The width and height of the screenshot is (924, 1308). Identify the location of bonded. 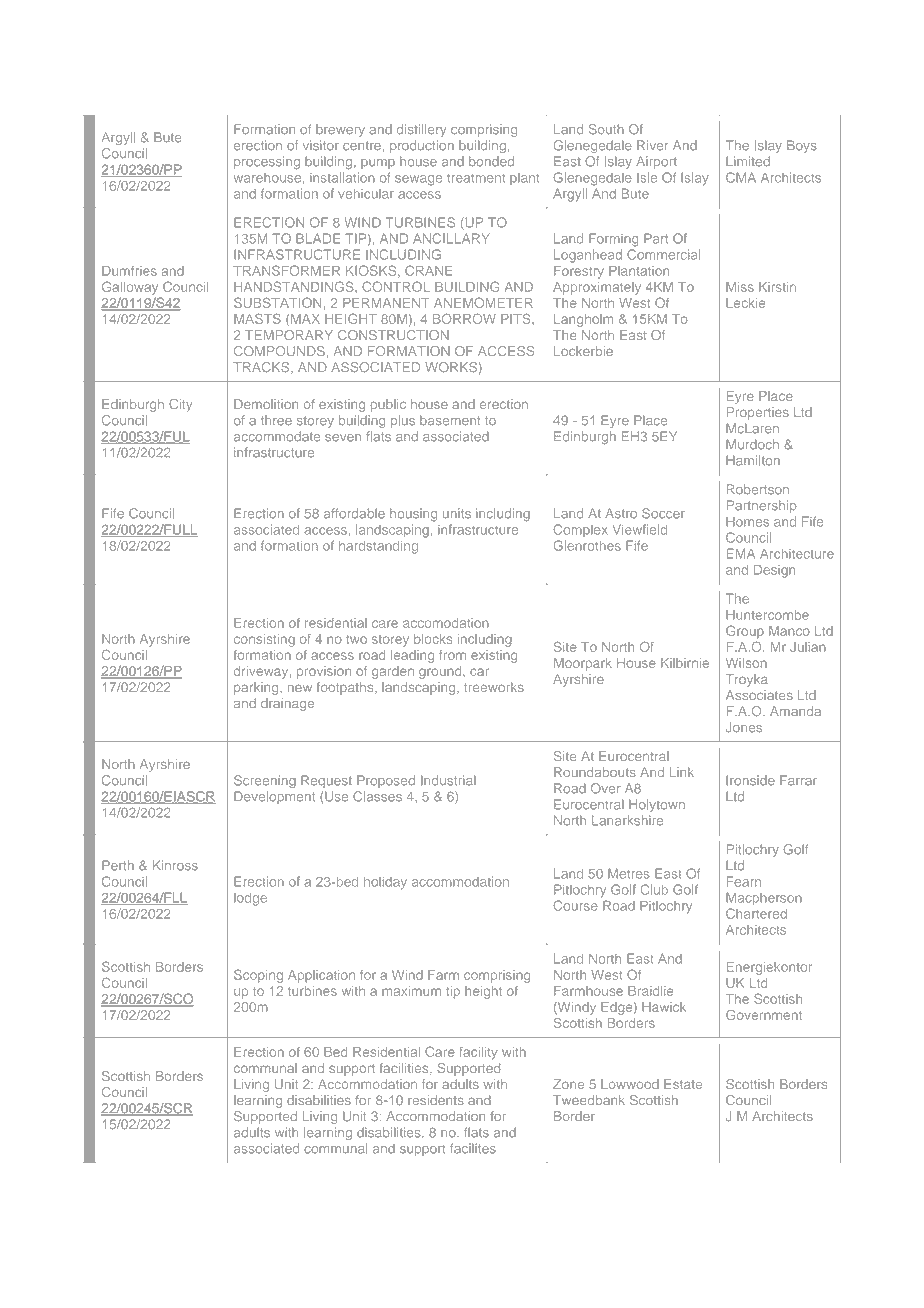
(491, 161).
